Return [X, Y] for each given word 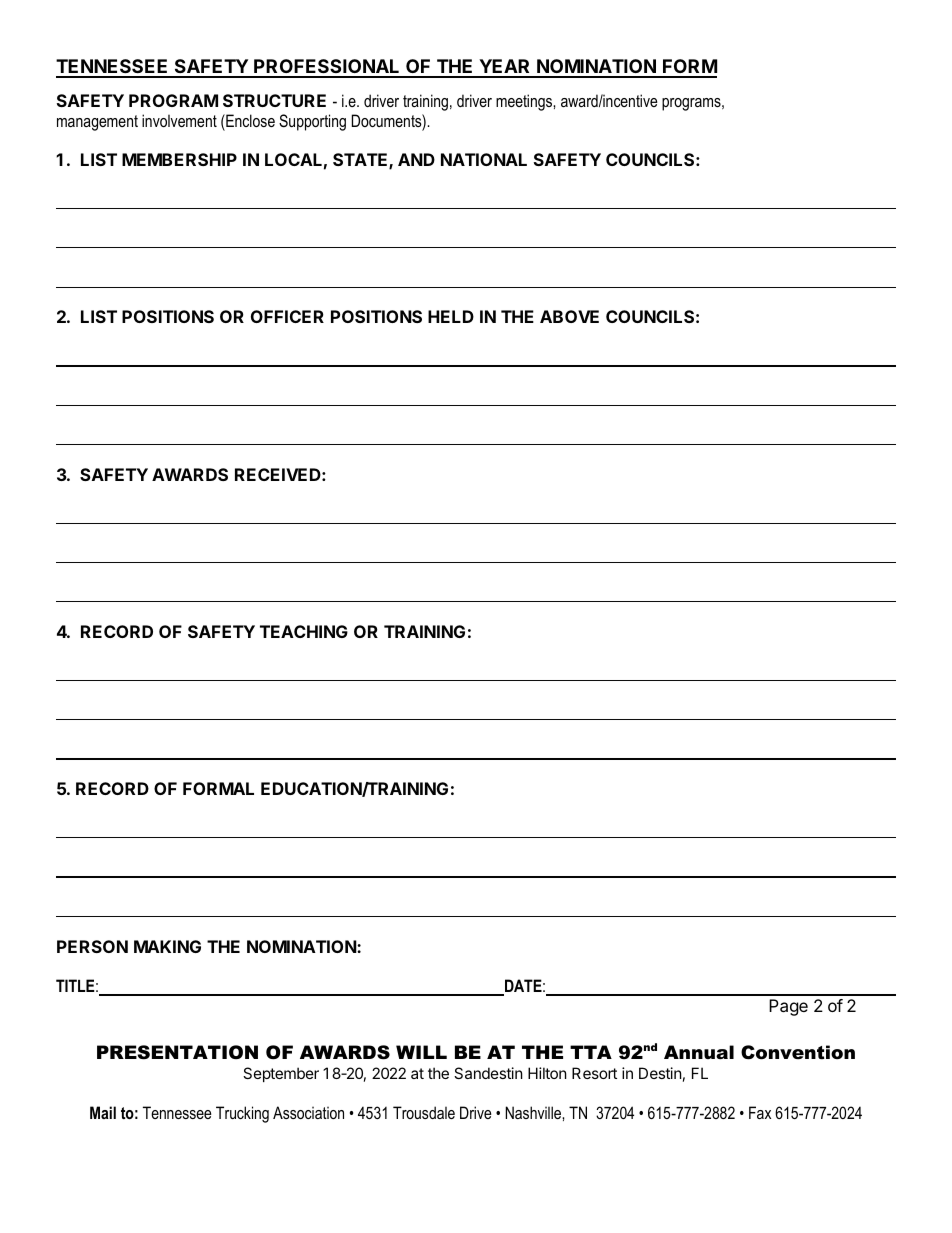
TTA [591, 1052]
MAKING [167, 946]
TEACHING [304, 631]
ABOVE [569, 316]
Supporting [312, 122]
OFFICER [287, 316]
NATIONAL [484, 159]
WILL [421, 1052]
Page [788, 1007]
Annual [699, 1052]
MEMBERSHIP [179, 159]
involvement [179, 120]
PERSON [92, 946]
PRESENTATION [177, 1052]
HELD [451, 316]
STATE [361, 161]
